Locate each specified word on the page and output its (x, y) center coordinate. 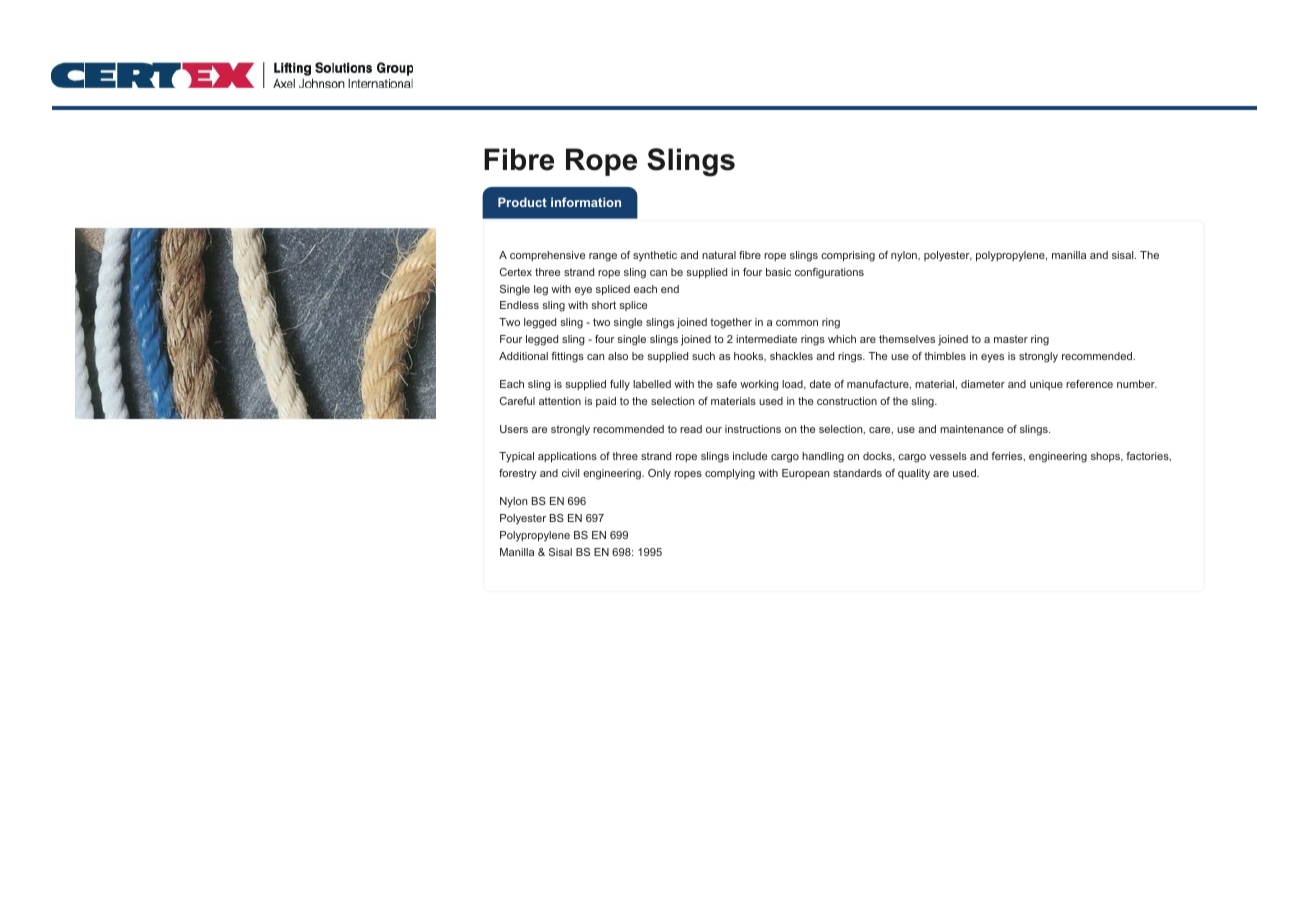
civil (570, 473)
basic (778, 272)
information (586, 202)
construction (847, 401)
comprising (848, 256)
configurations (829, 273)
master (1011, 339)
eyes (992, 358)
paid (606, 402)
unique (1046, 385)
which (842, 339)
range (603, 257)
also (618, 356)
